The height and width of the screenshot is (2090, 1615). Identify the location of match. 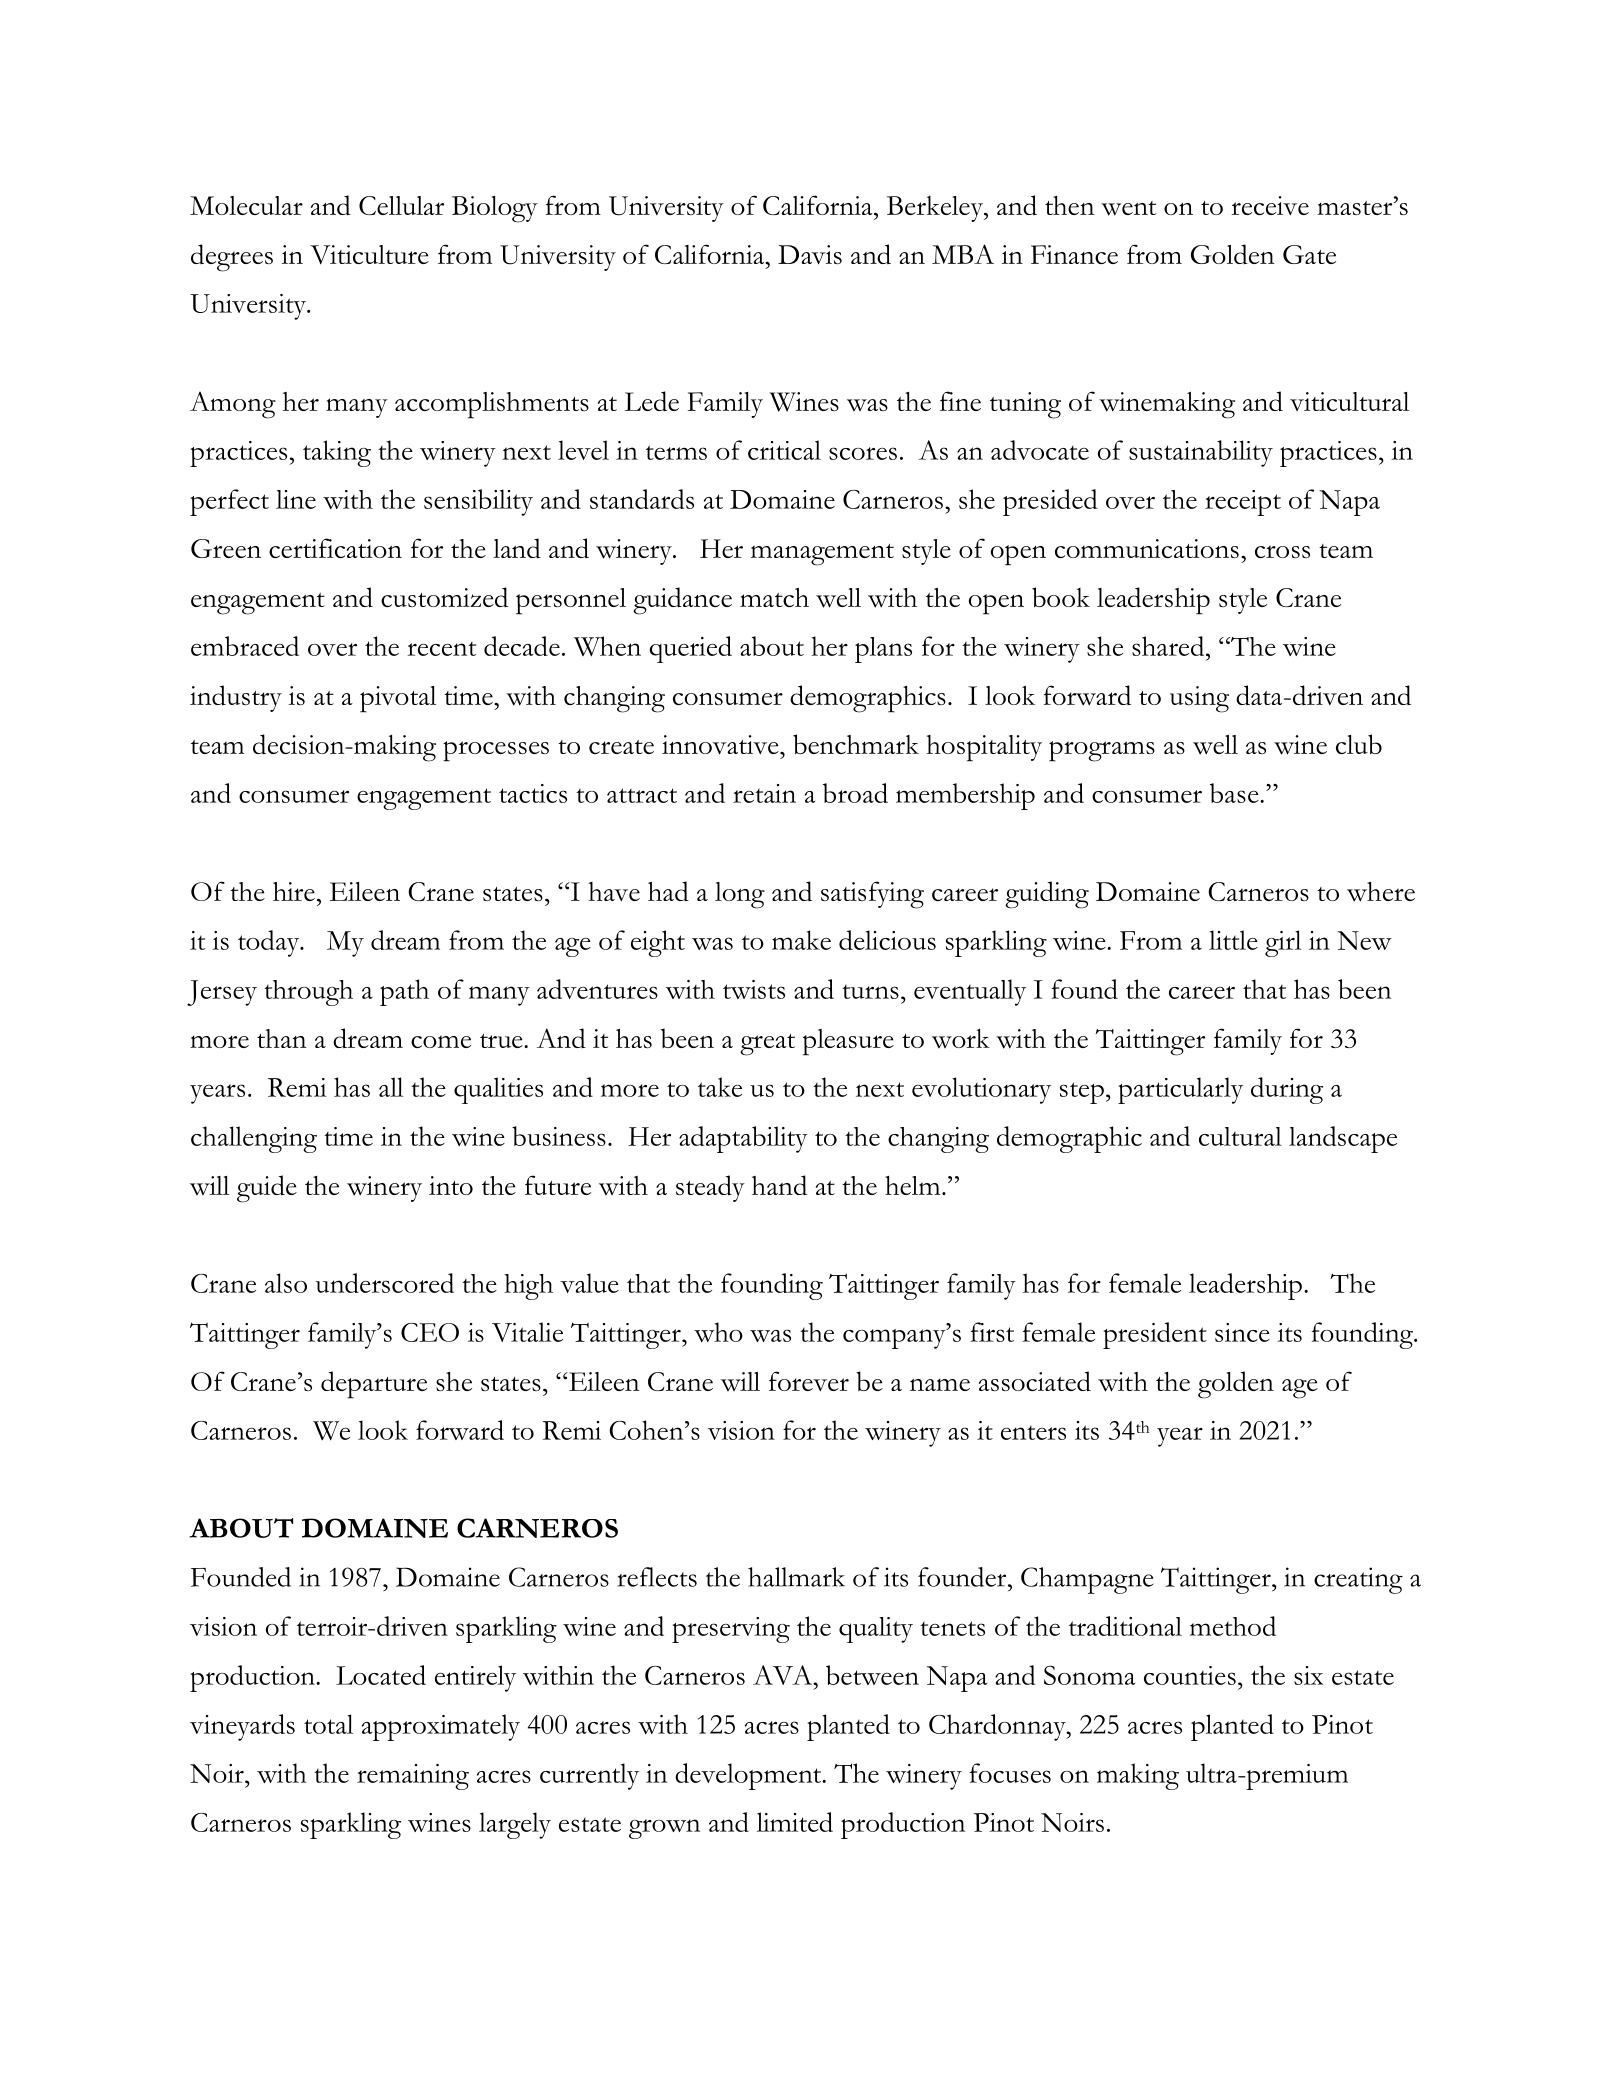
(774, 597).
